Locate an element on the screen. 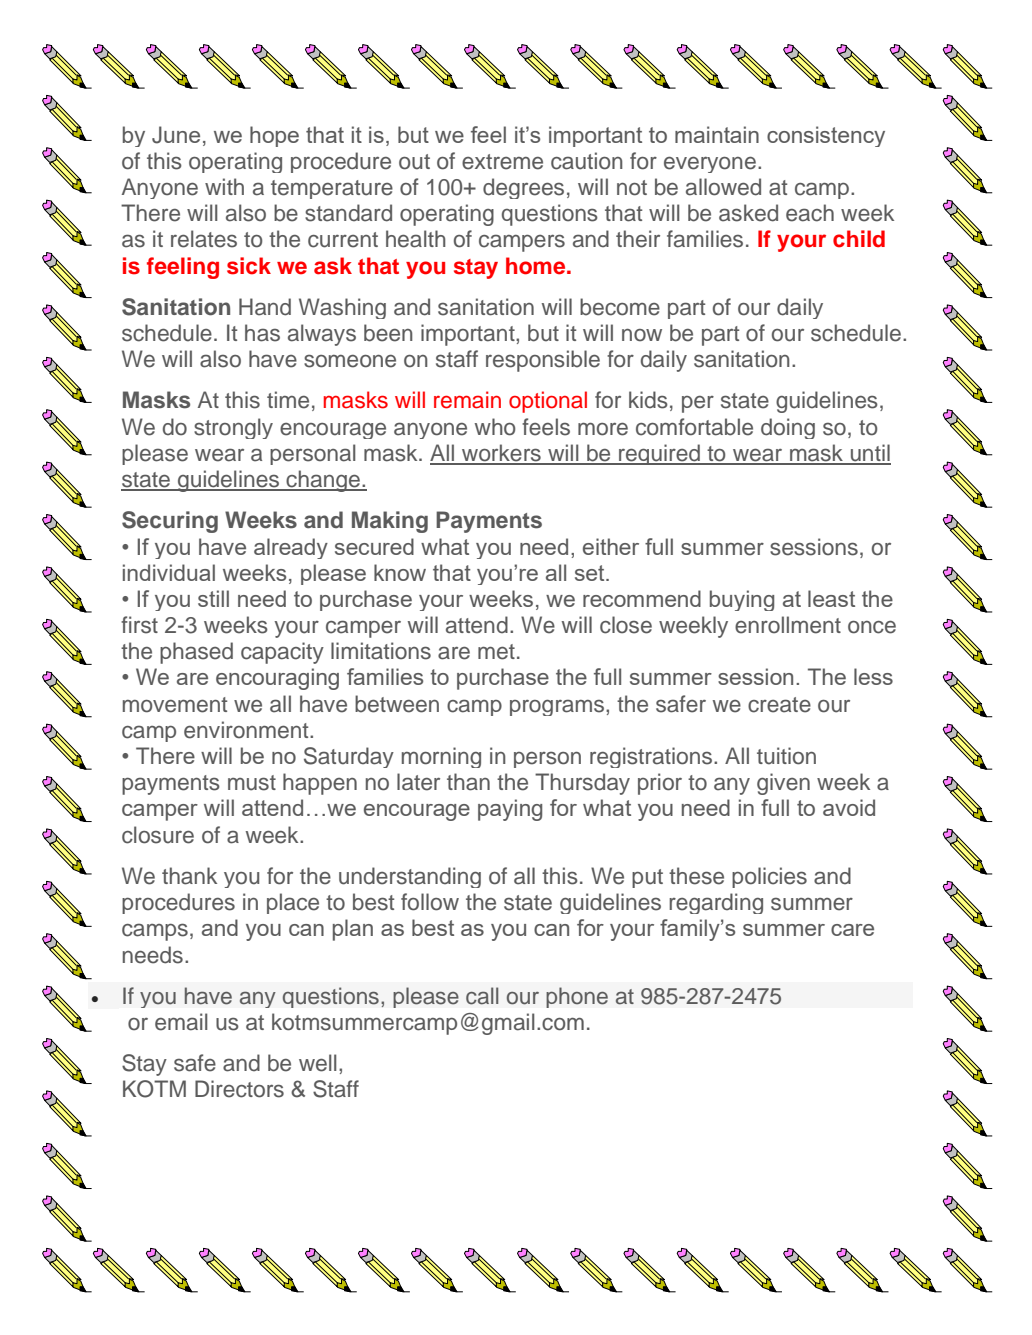 The image size is (1032, 1335). doing is located at coordinates (788, 428).
